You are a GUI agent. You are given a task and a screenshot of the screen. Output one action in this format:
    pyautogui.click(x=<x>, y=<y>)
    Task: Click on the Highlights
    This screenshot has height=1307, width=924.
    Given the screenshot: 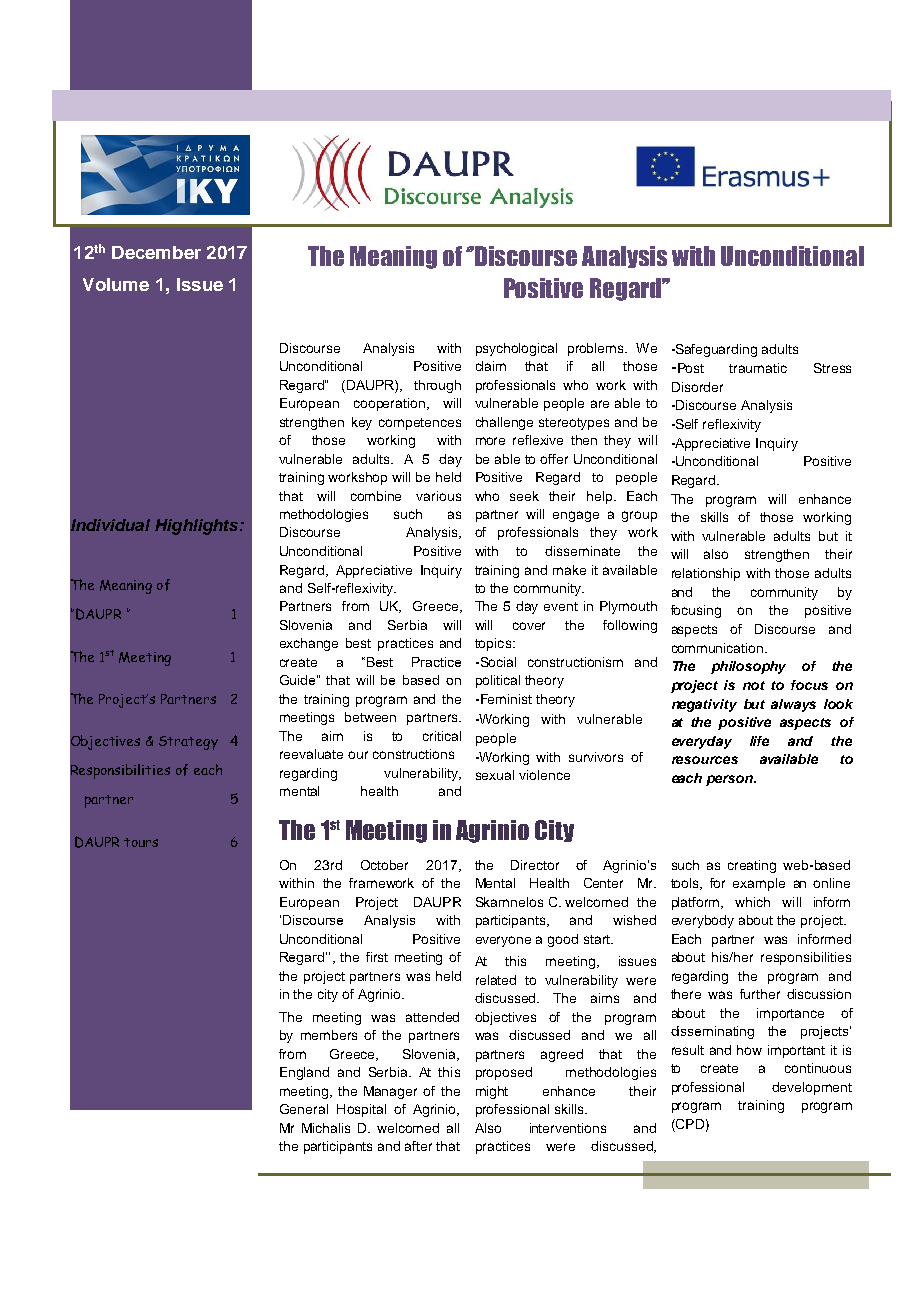 What is the action you would take?
    pyautogui.click(x=198, y=527)
